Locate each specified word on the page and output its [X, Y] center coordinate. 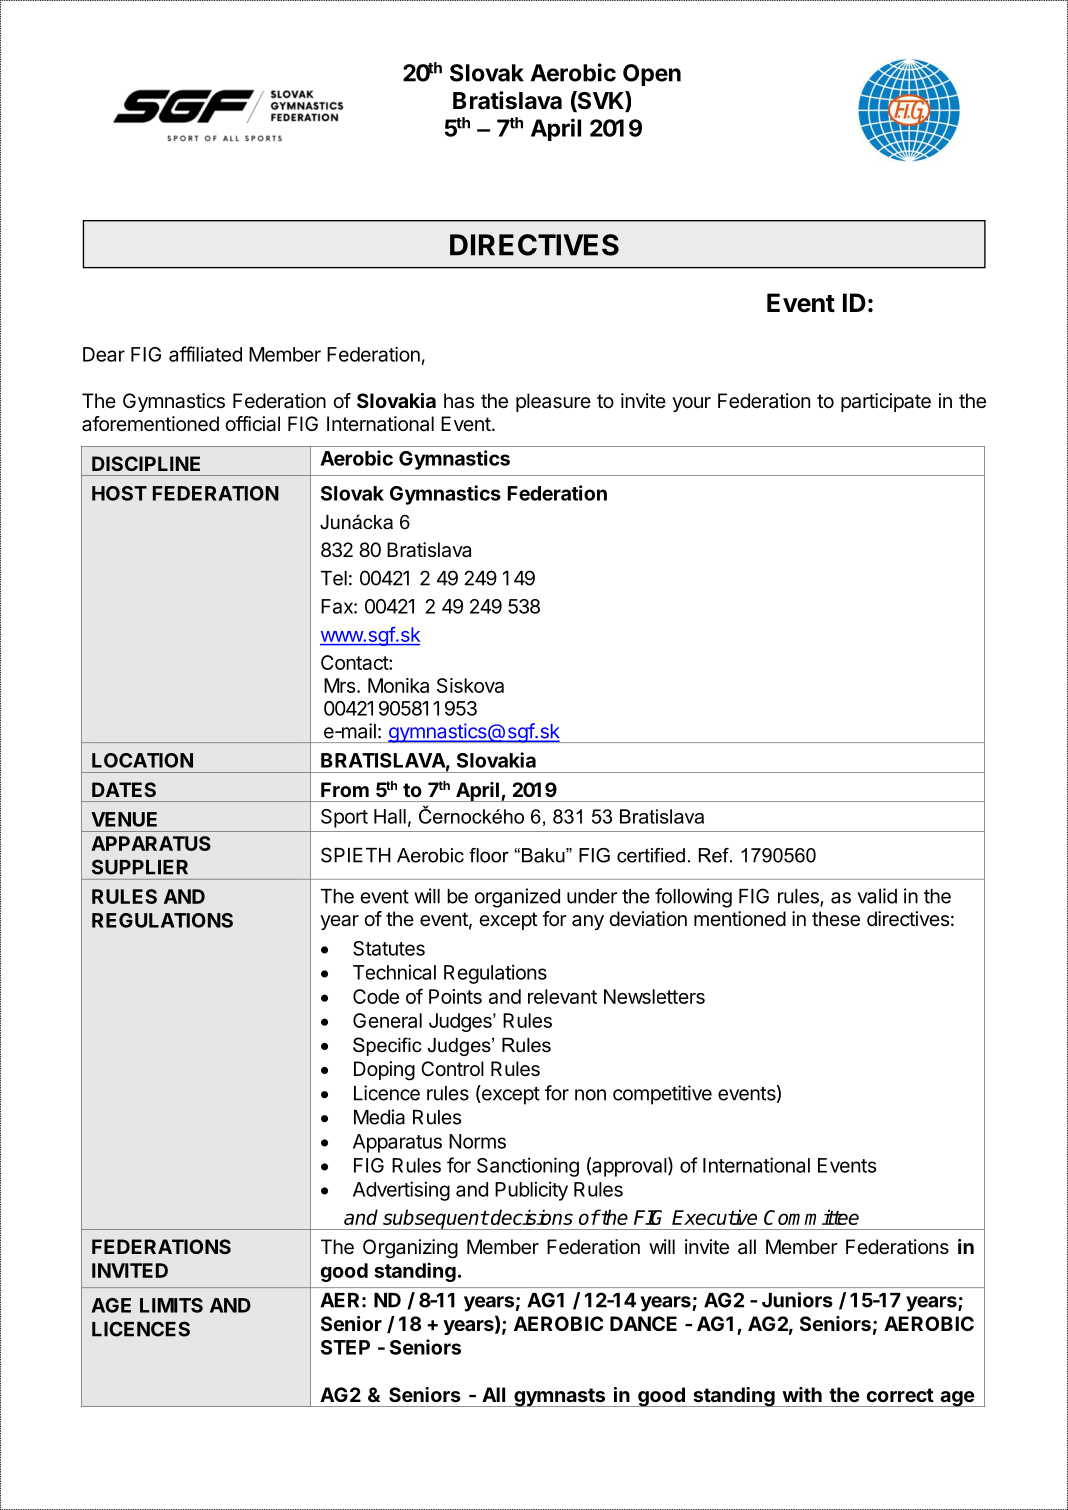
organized [517, 898]
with [802, 1394]
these [836, 919]
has [459, 401]
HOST [119, 493]
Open [652, 75]
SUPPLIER [140, 867]
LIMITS [171, 1305]
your [691, 404]
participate [886, 402]
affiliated [205, 354]
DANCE [643, 1323]
